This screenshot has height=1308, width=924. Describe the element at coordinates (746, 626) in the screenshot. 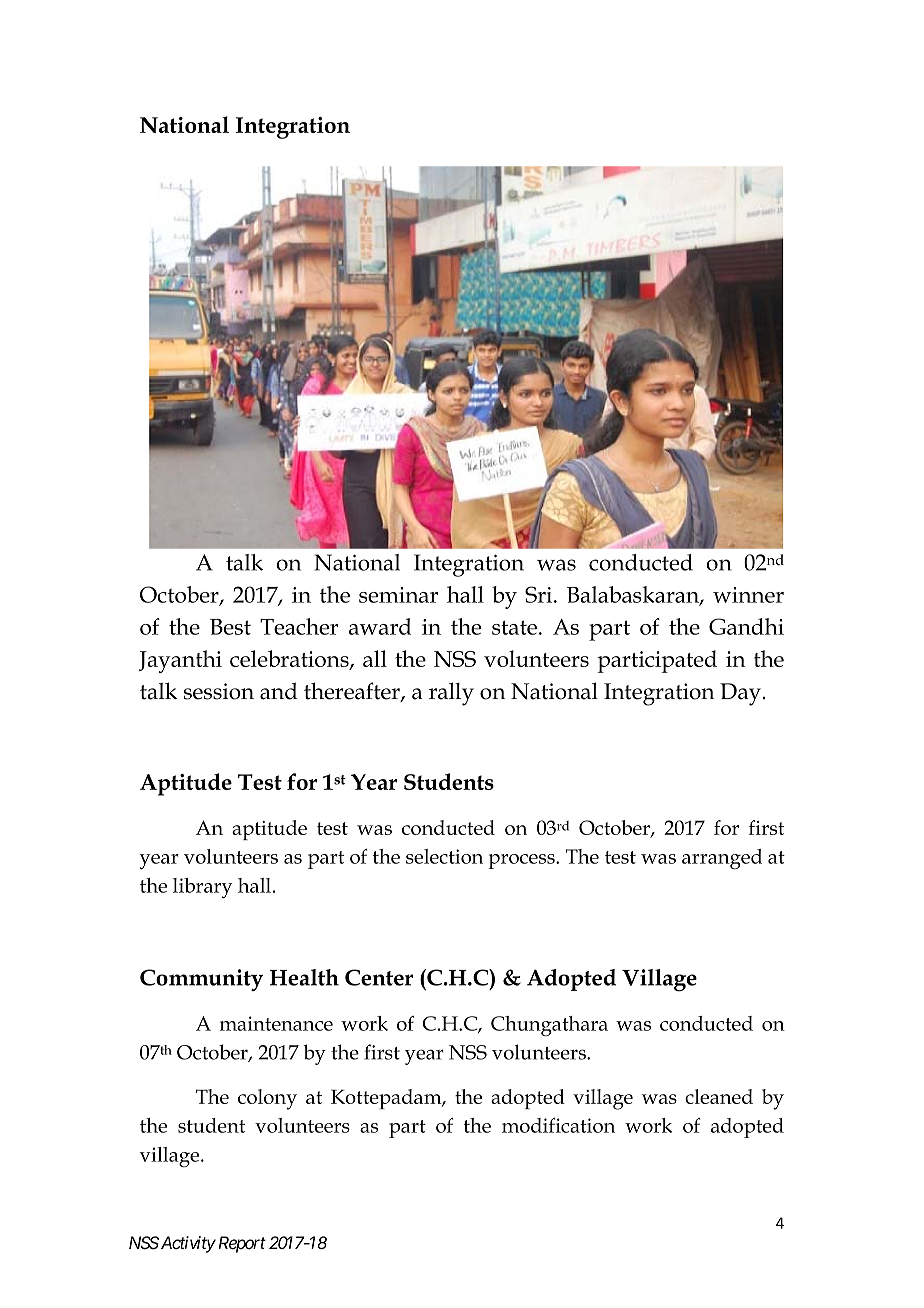

I see `Gandhi` at that location.
